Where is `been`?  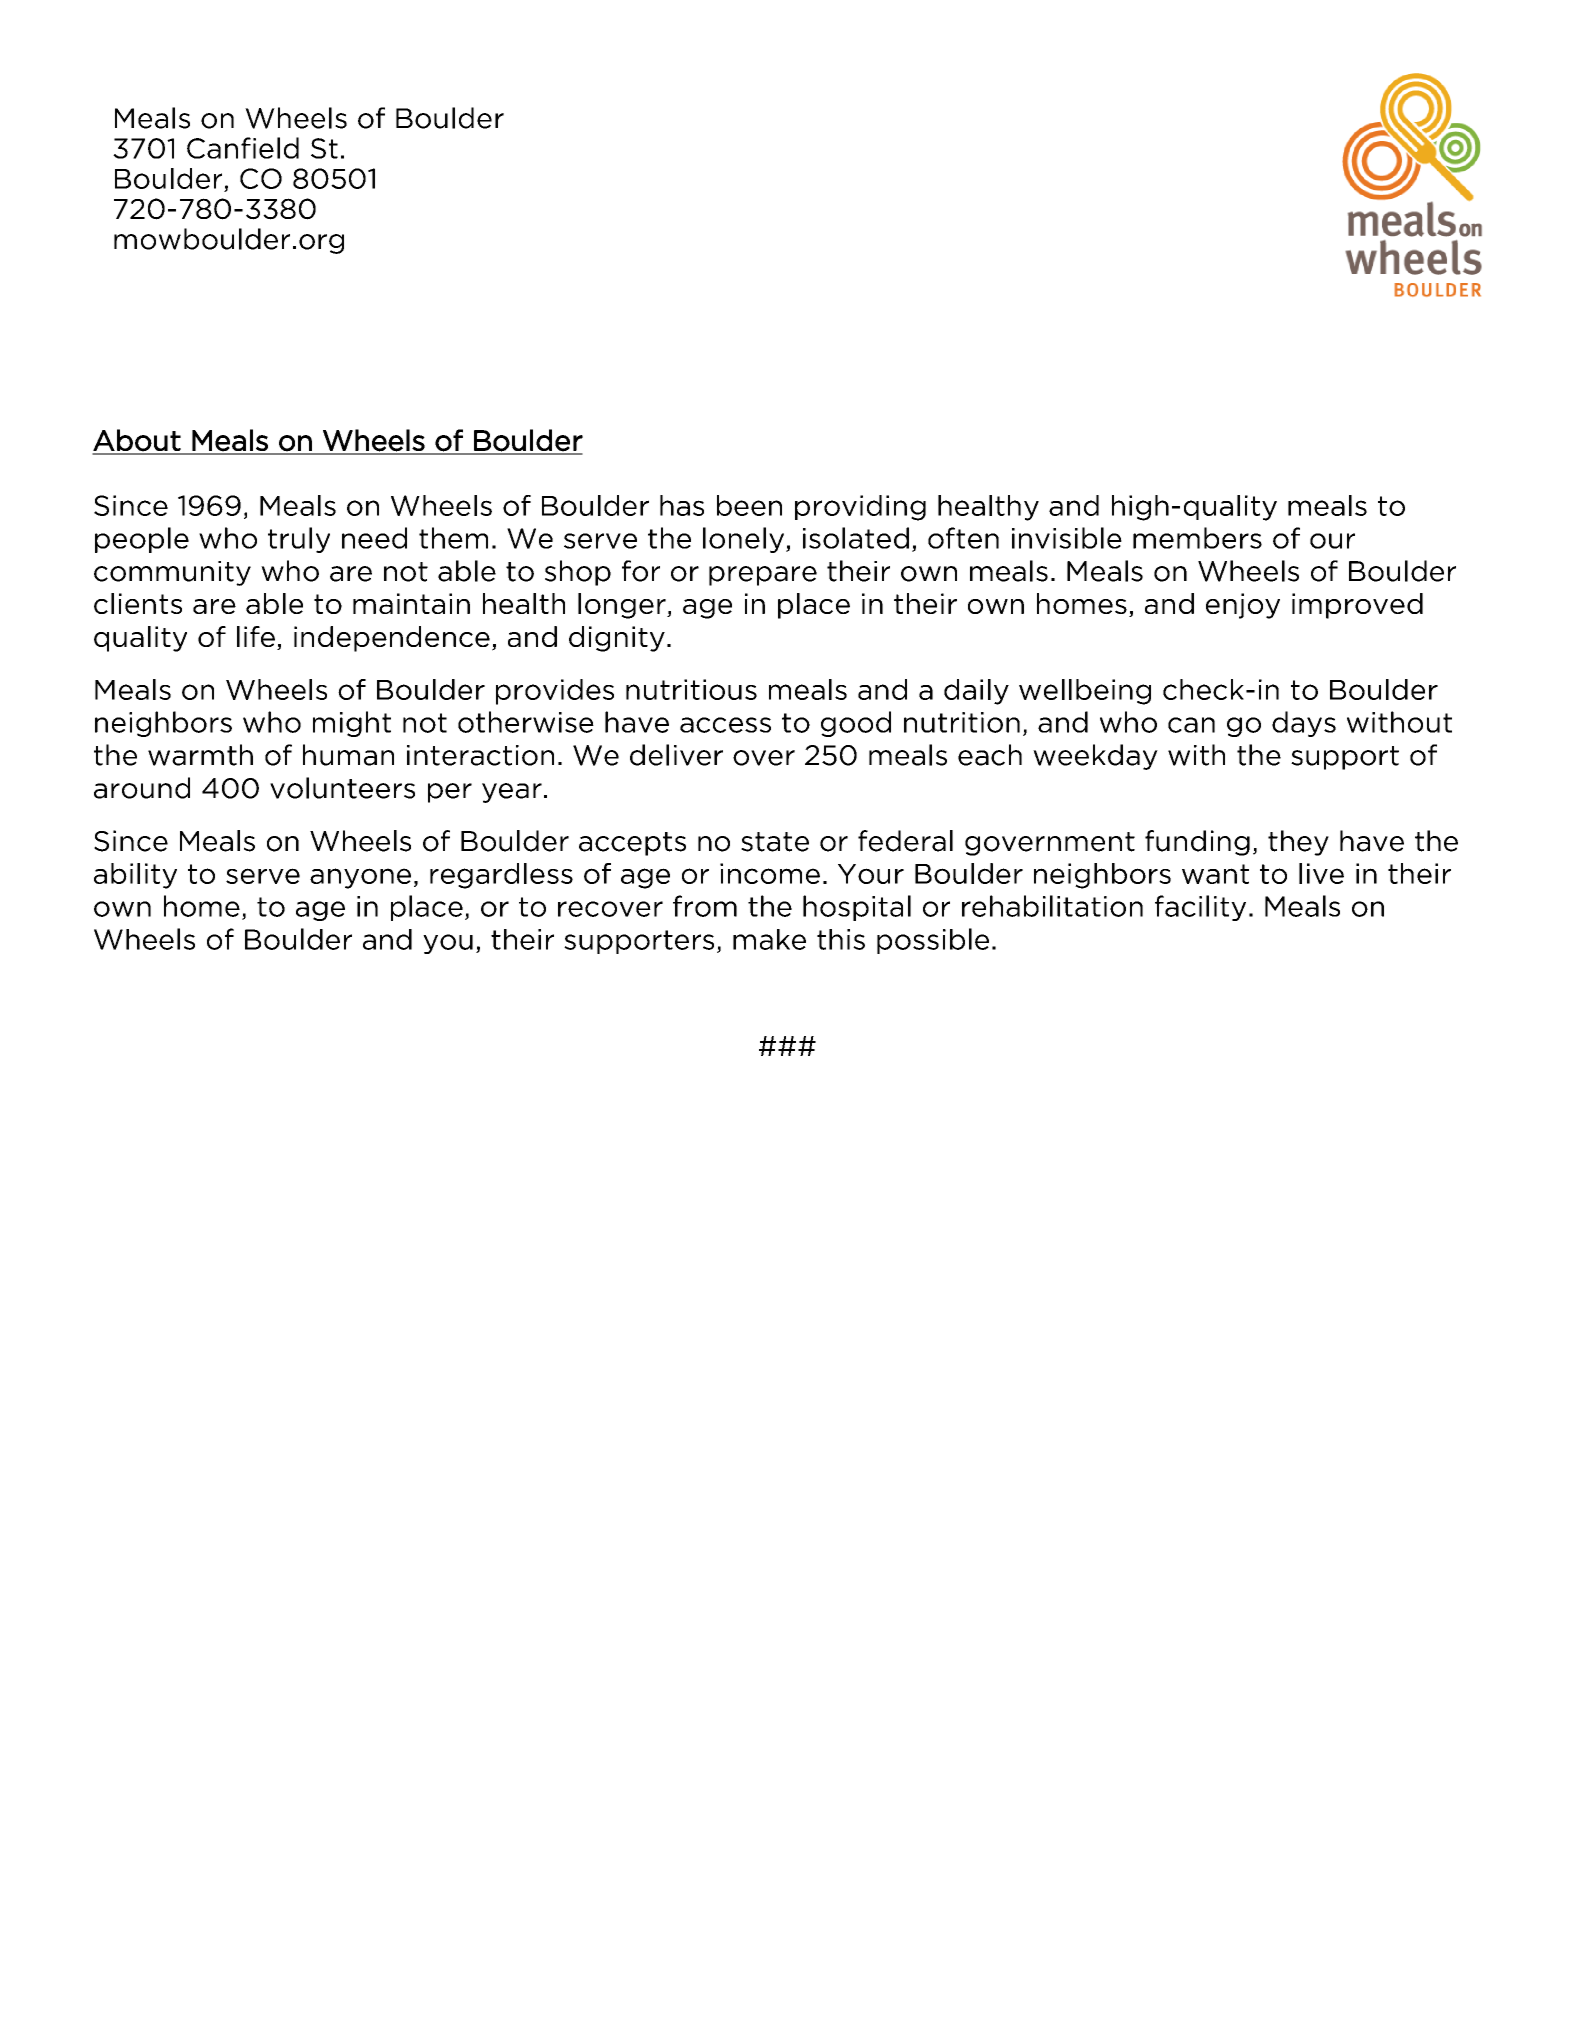 been is located at coordinates (749, 505).
